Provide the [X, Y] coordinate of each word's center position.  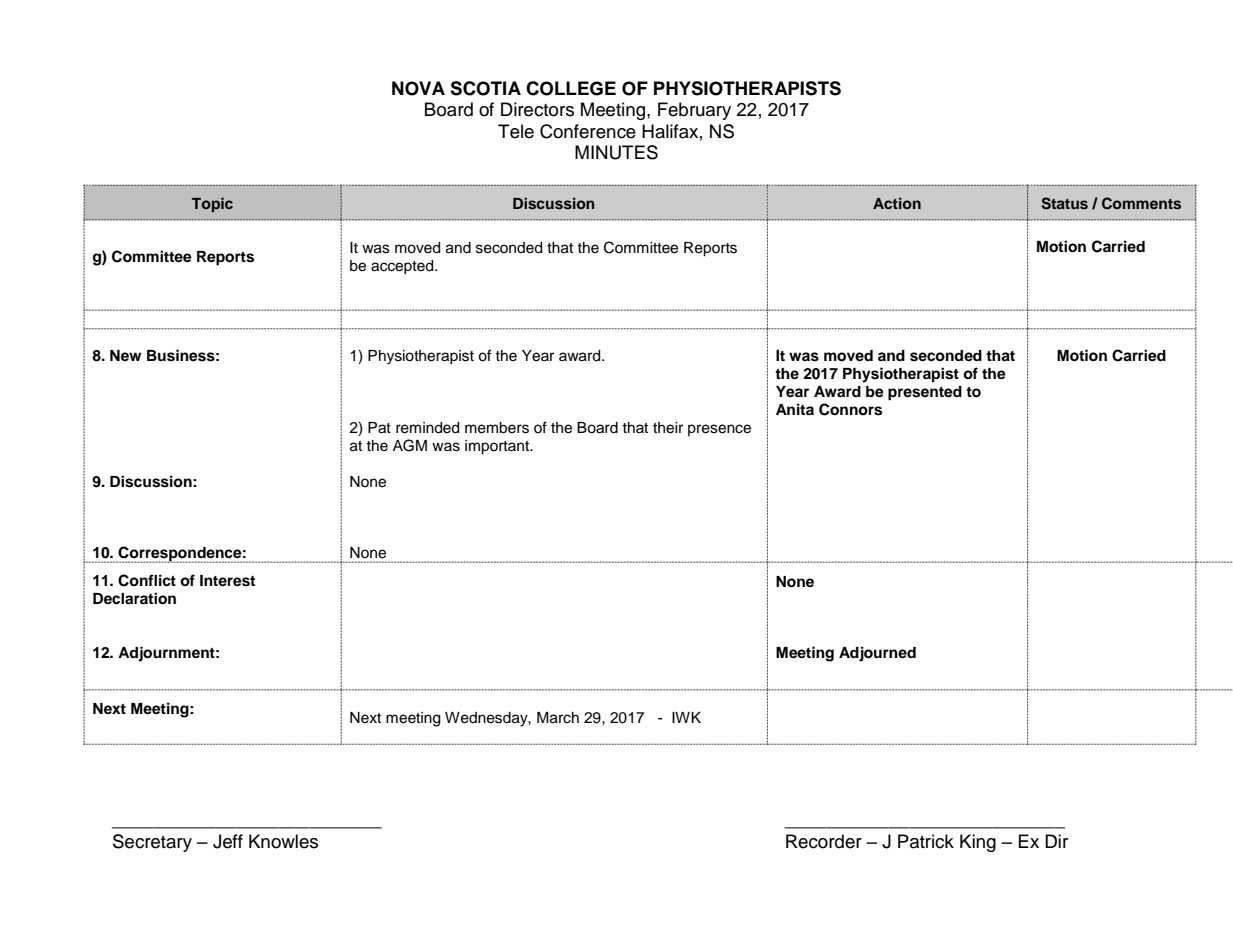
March [558, 718]
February [694, 111]
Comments [1141, 203]
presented [925, 393]
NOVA [418, 88]
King [978, 843]
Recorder [824, 841]
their [668, 428]
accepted [403, 267]
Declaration [134, 598]
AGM [410, 445]
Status [1064, 203]
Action [897, 203]
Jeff [228, 841]
